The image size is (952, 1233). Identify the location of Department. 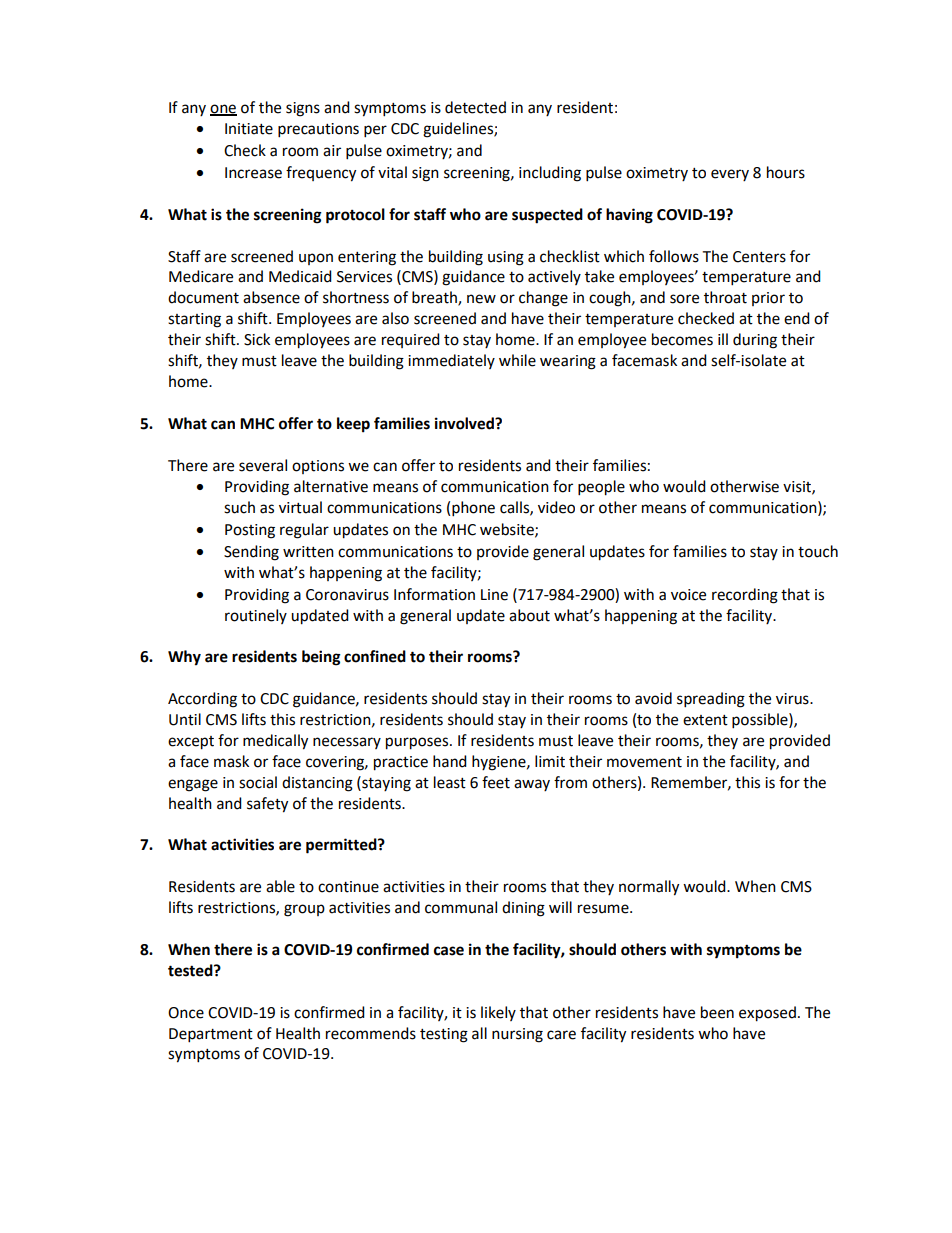
(211, 1035).
